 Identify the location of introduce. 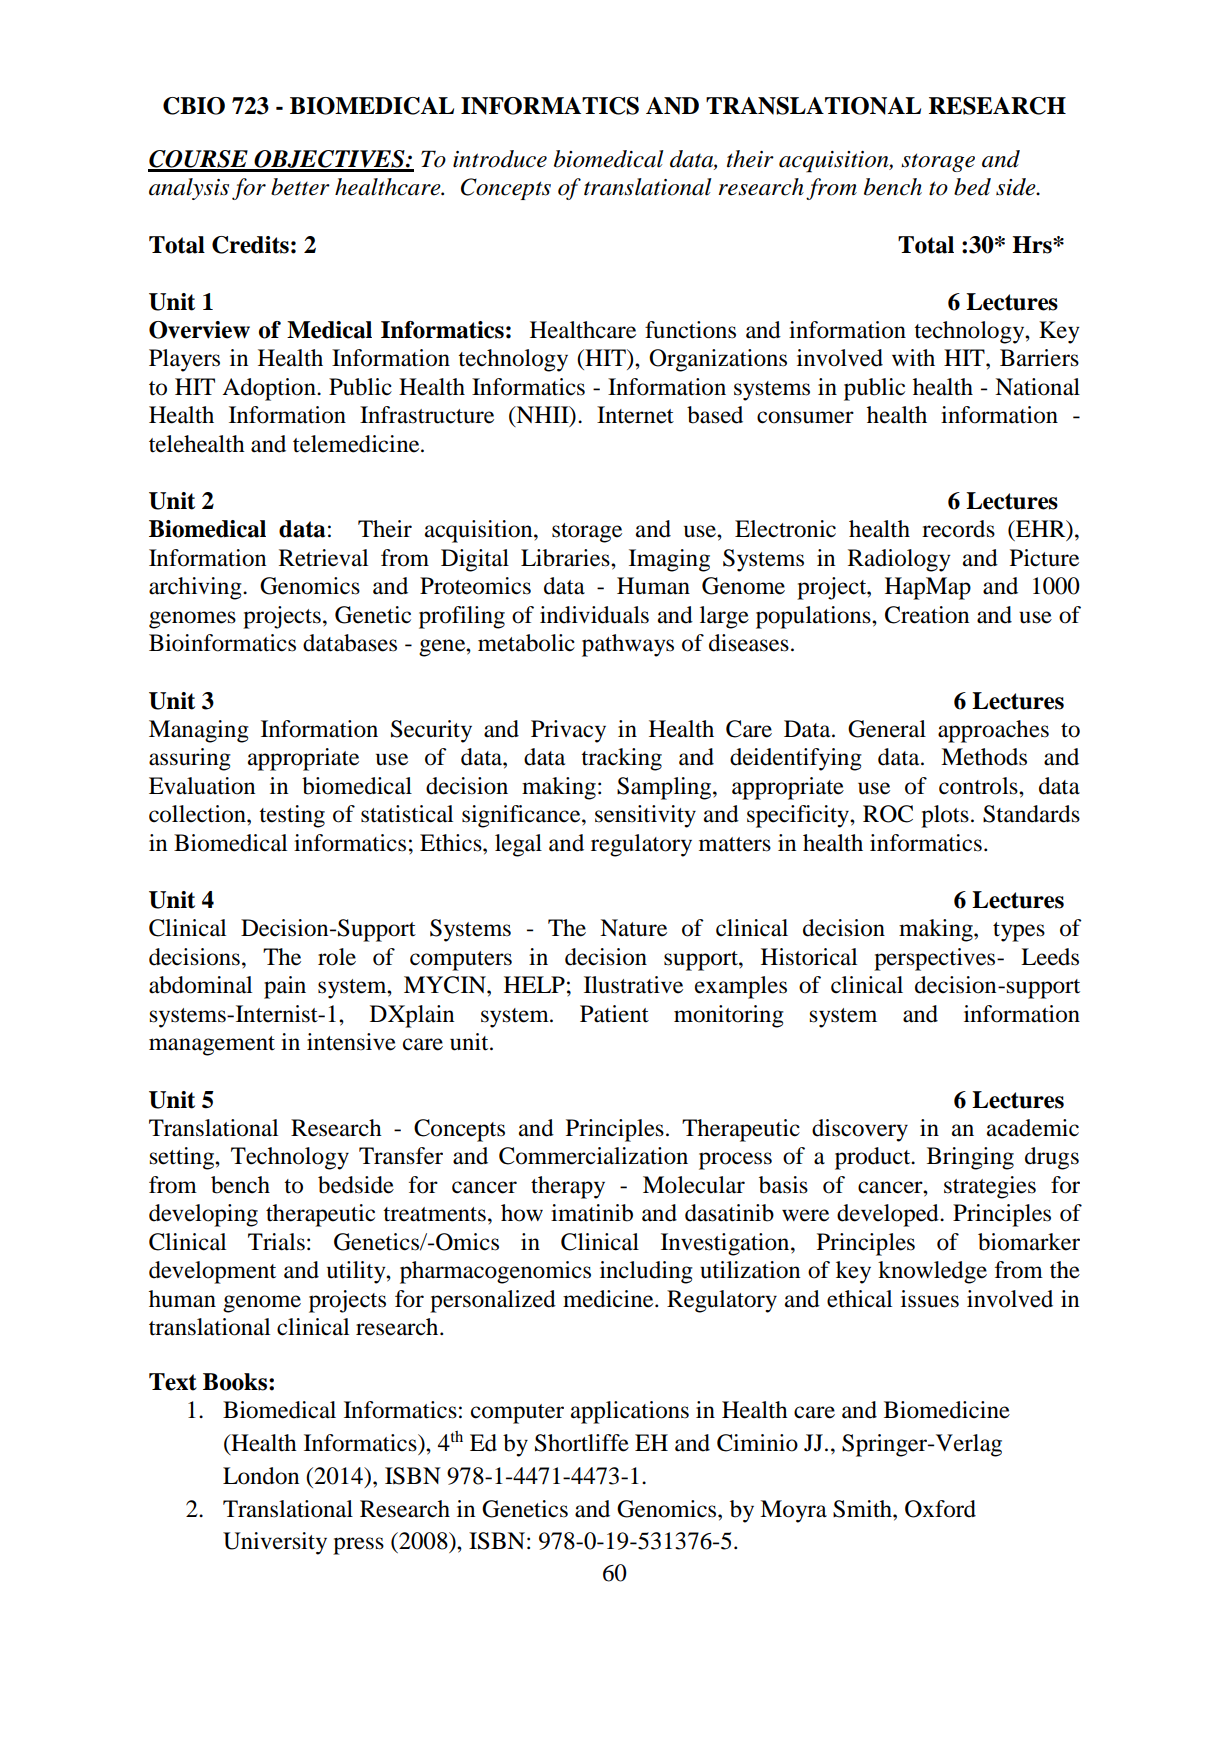
(500, 159).
